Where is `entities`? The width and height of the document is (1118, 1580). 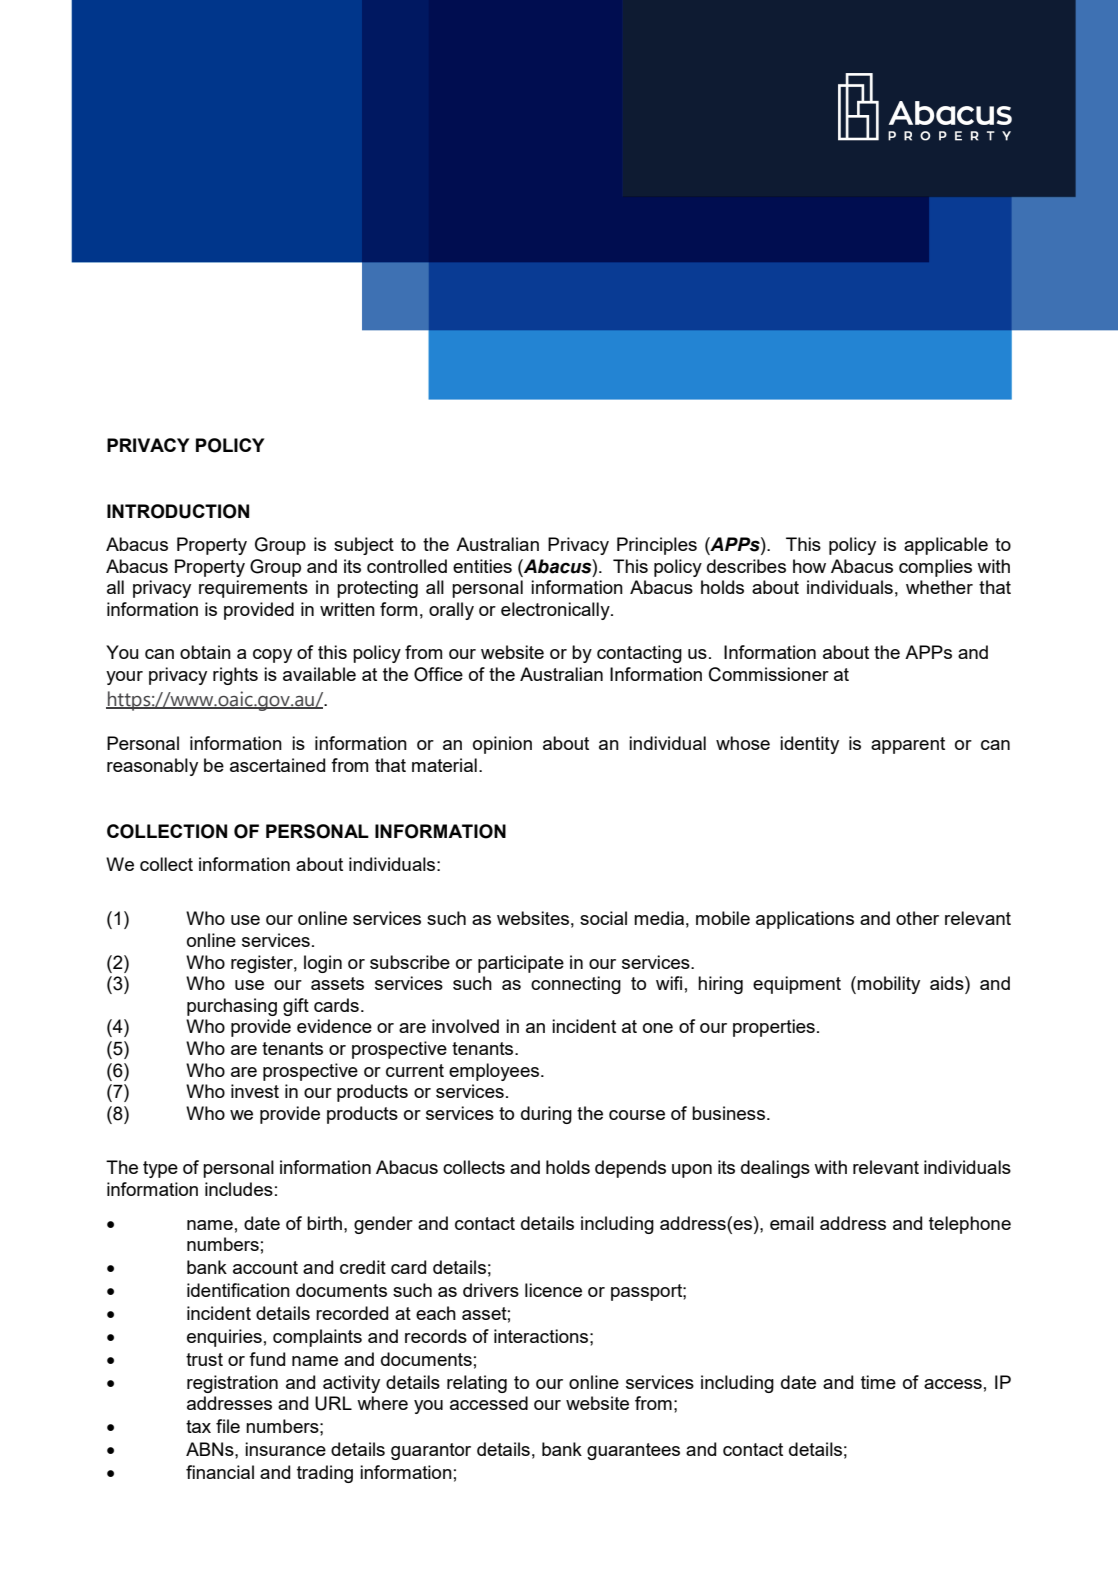
entities is located at coordinates (482, 566).
